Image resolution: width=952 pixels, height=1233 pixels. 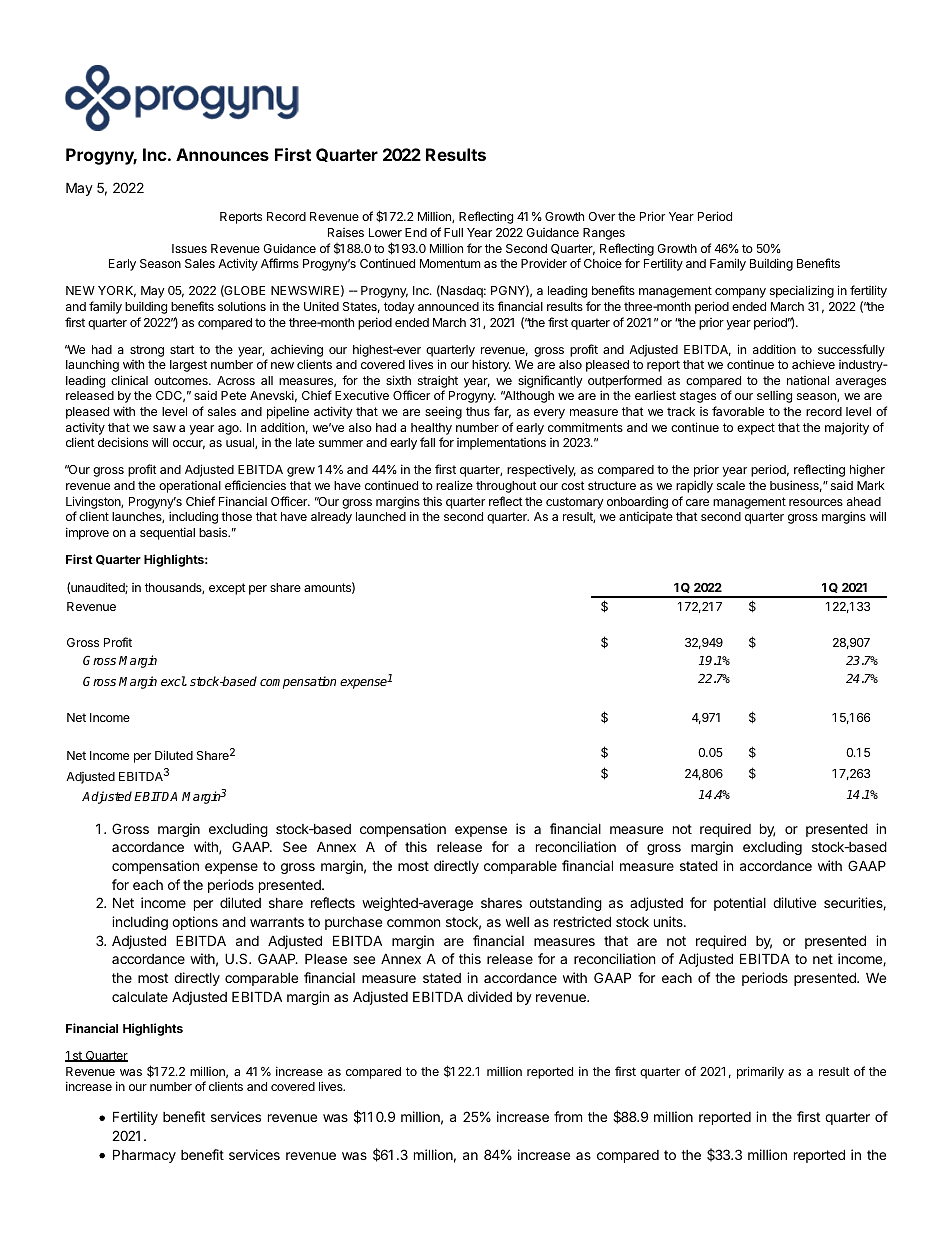 What do you see at coordinates (222, 154) in the screenshot?
I see `Announces` at bounding box center [222, 154].
